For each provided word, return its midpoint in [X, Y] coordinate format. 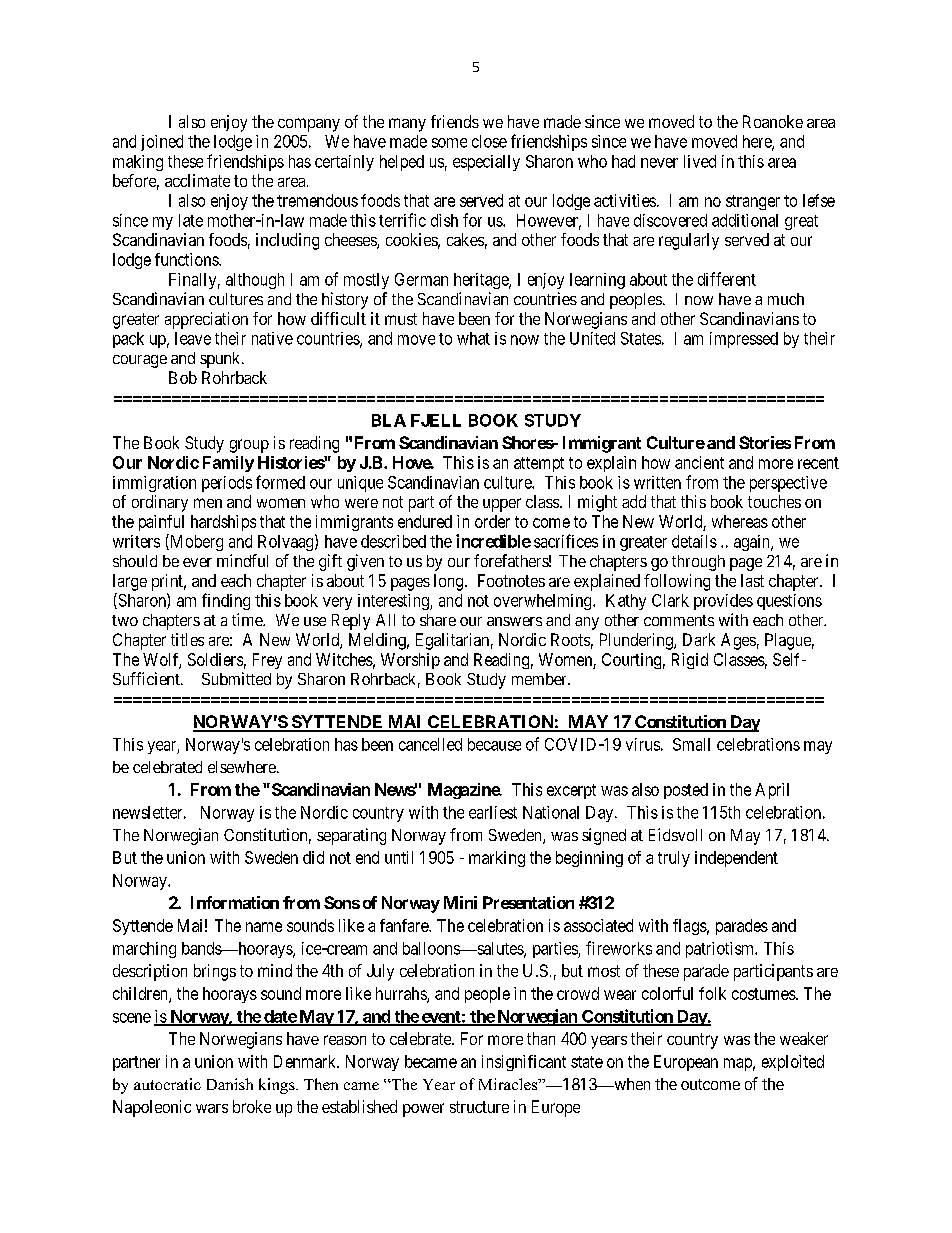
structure [479, 1107]
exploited [793, 1063]
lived [700, 161]
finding [226, 601]
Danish [230, 1084]
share [438, 620]
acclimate [197, 180]
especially [486, 163]
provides [723, 602]
